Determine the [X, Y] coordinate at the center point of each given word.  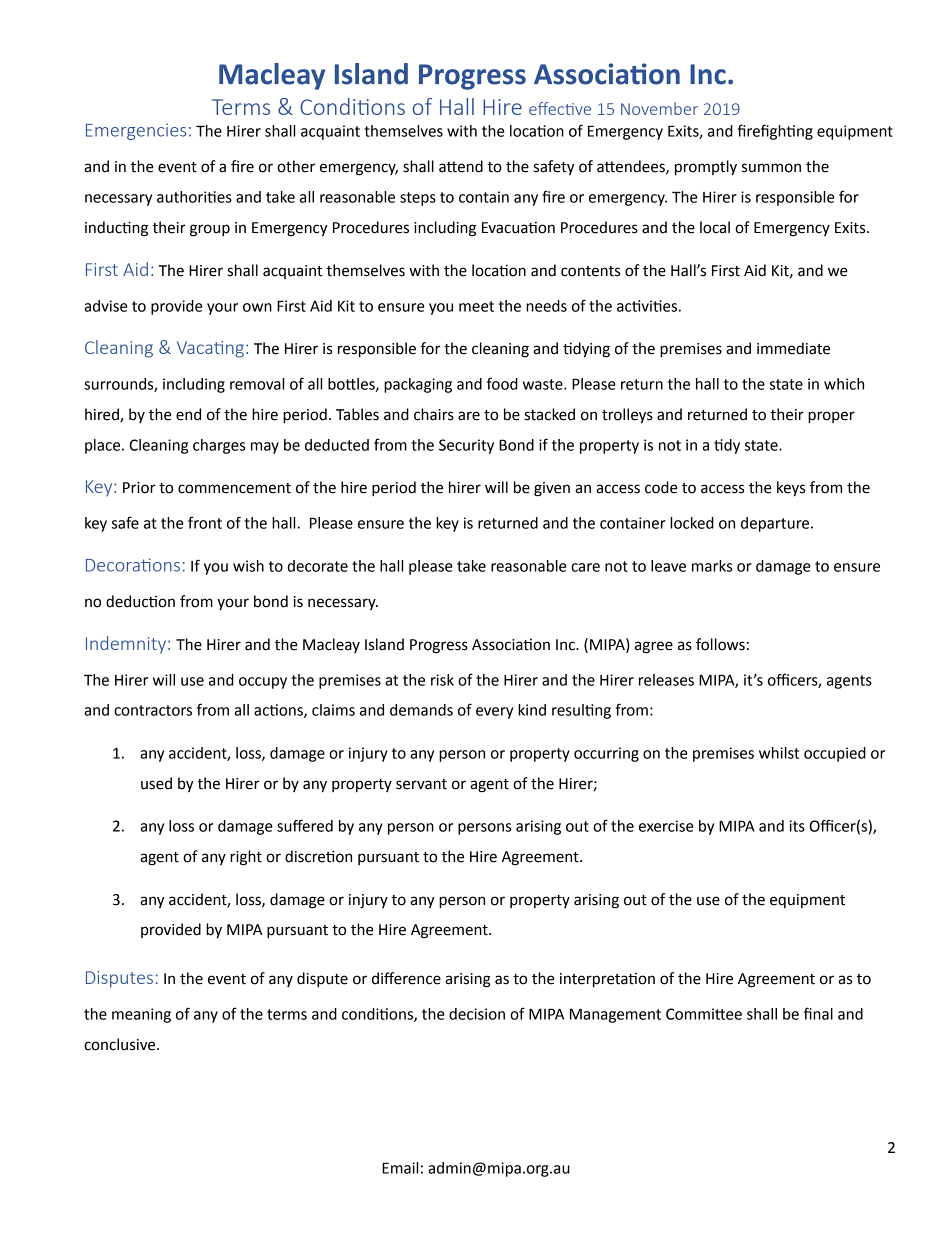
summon [771, 168]
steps [418, 199]
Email [400, 1168]
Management [615, 1015]
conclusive [121, 1044]
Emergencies [136, 131]
